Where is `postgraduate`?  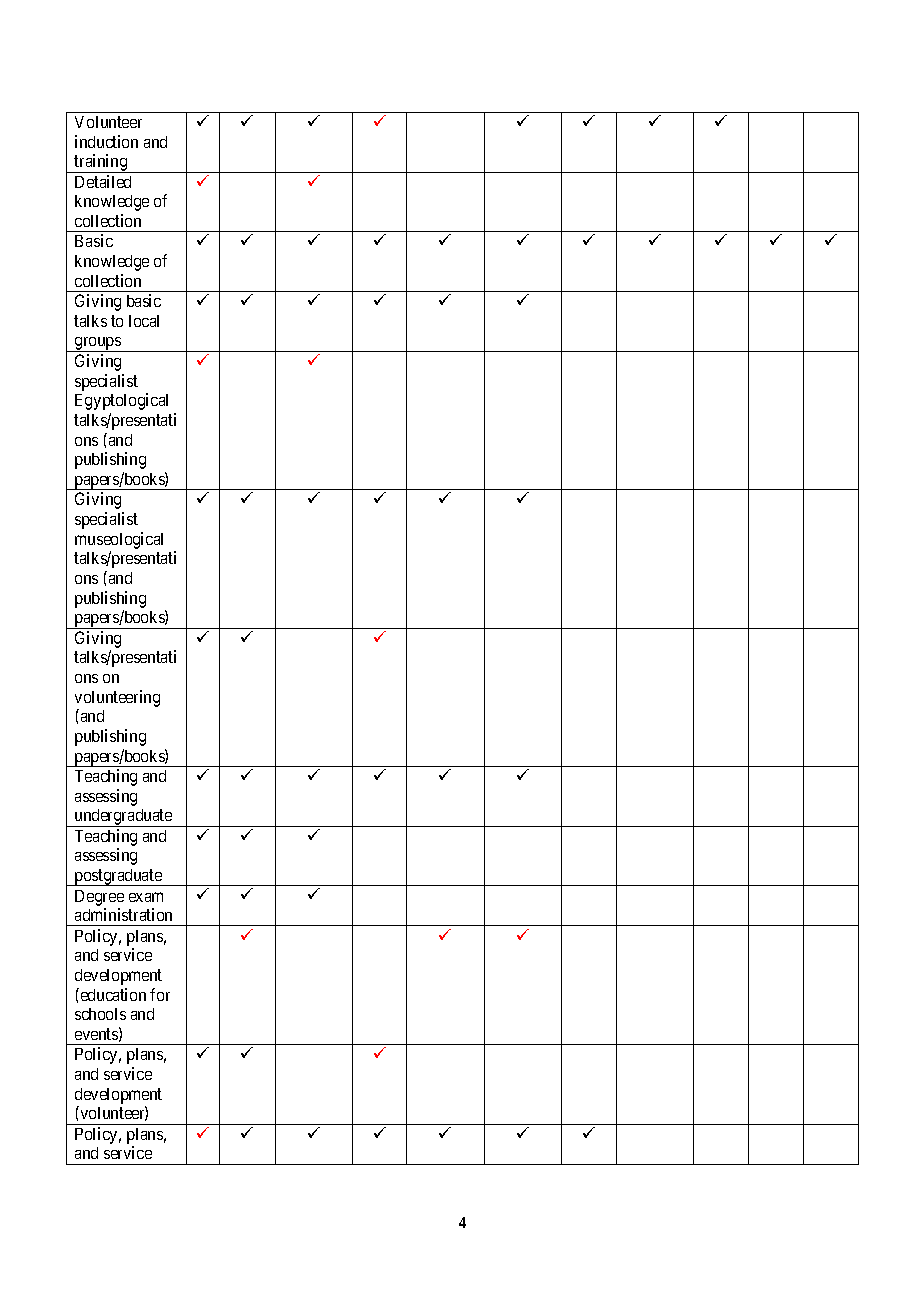 postgraduate is located at coordinates (118, 877).
